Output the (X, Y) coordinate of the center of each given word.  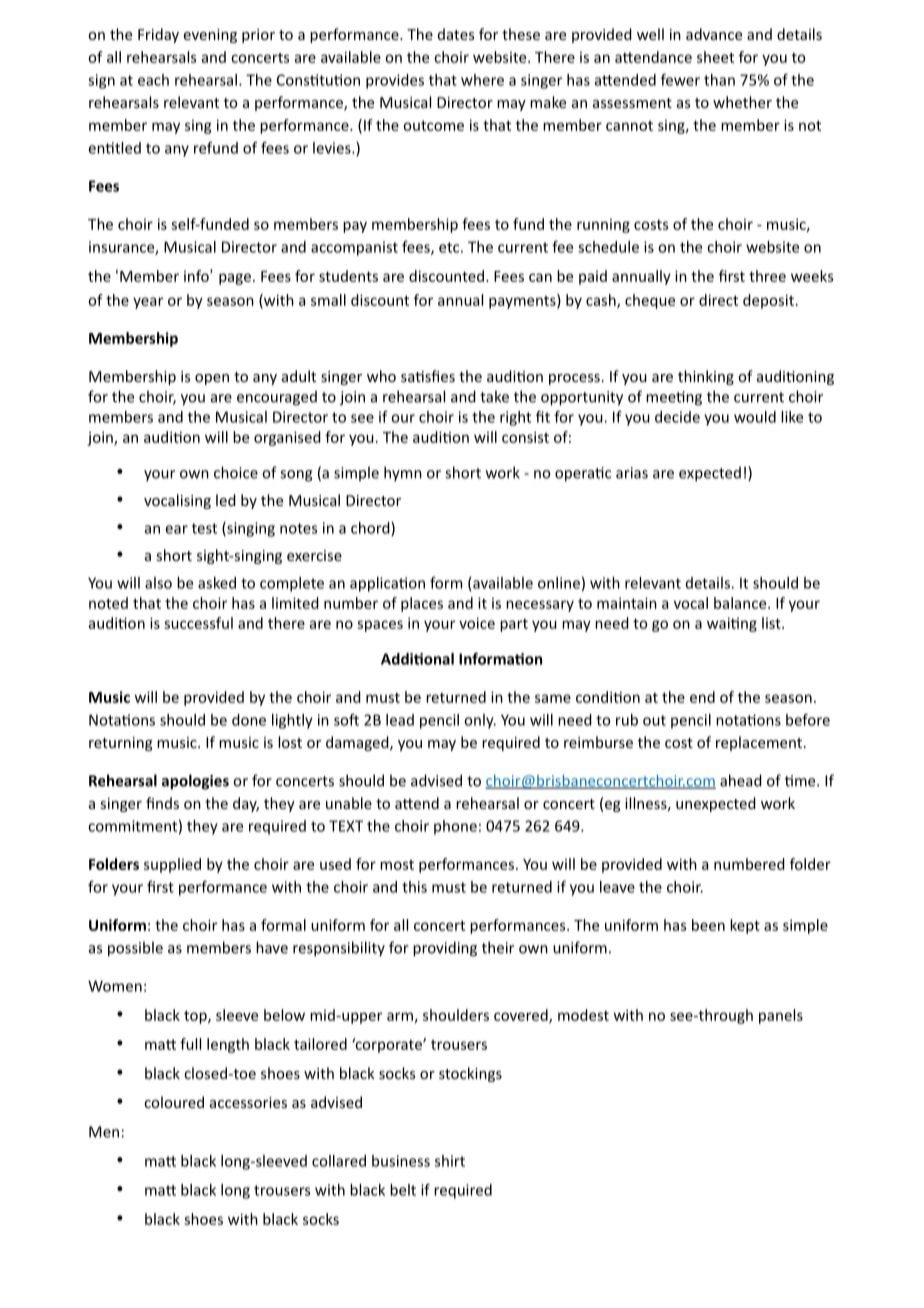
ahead (741, 780)
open (212, 379)
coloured (174, 1102)
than (719, 80)
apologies (195, 782)
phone (455, 827)
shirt (450, 1161)
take (494, 396)
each (153, 80)
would (755, 417)
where (482, 80)
